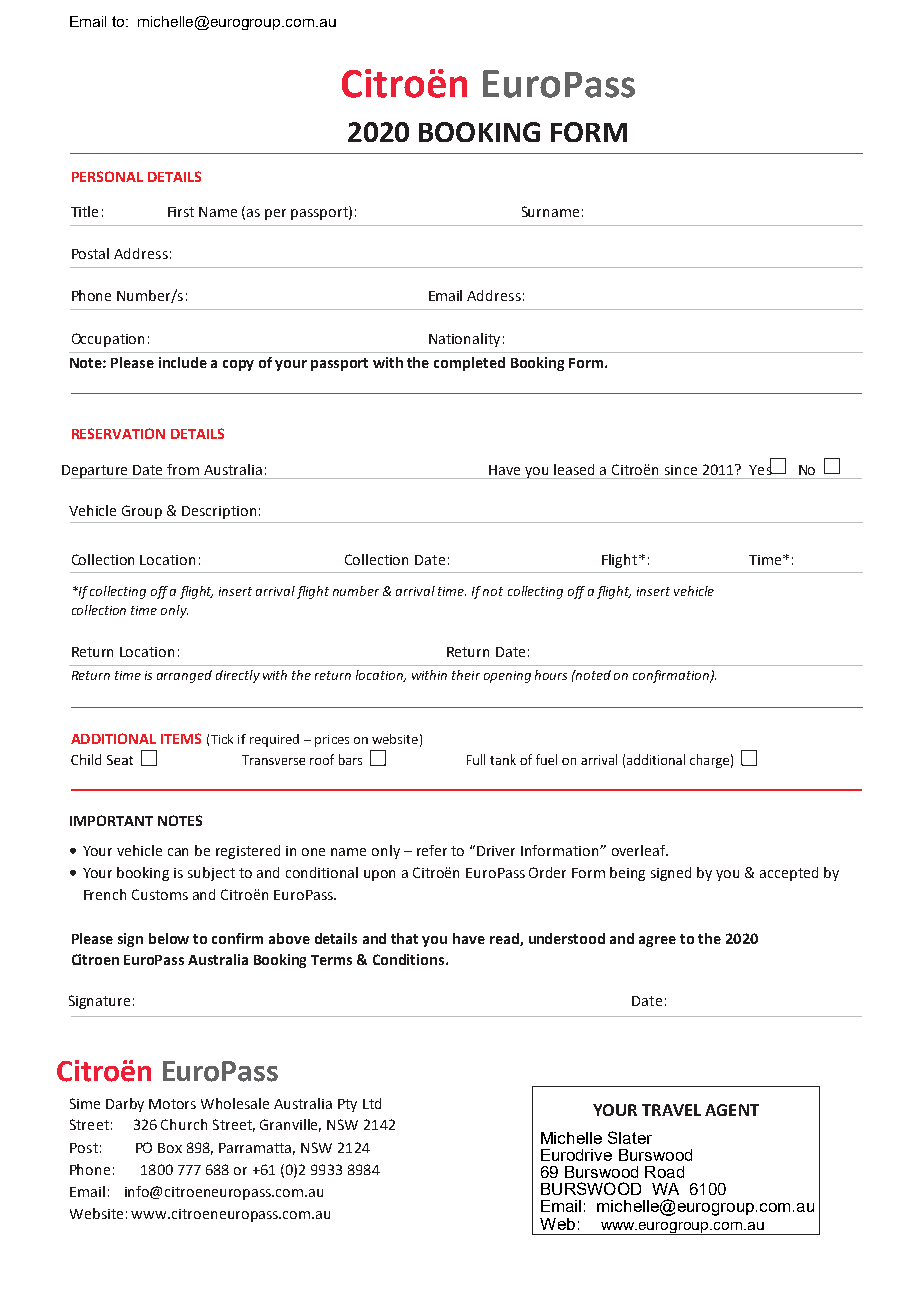 The width and height of the image is (924, 1308). Describe the element at coordinates (657, 941) in the image. I see `agree` at that location.
